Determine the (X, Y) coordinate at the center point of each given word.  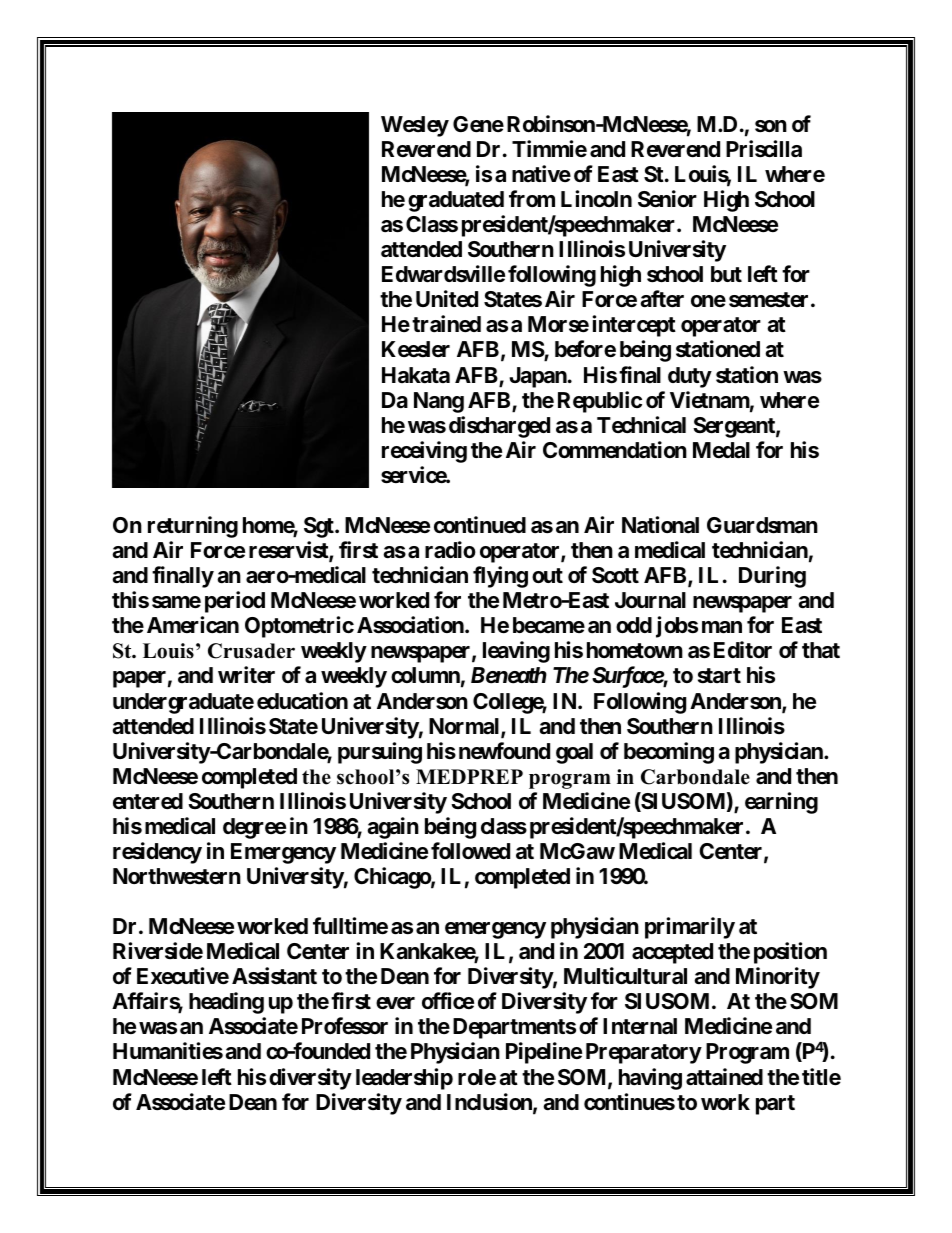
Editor (743, 649)
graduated (456, 201)
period (235, 602)
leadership (404, 1079)
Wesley (415, 126)
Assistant (274, 976)
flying (500, 577)
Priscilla (764, 149)
